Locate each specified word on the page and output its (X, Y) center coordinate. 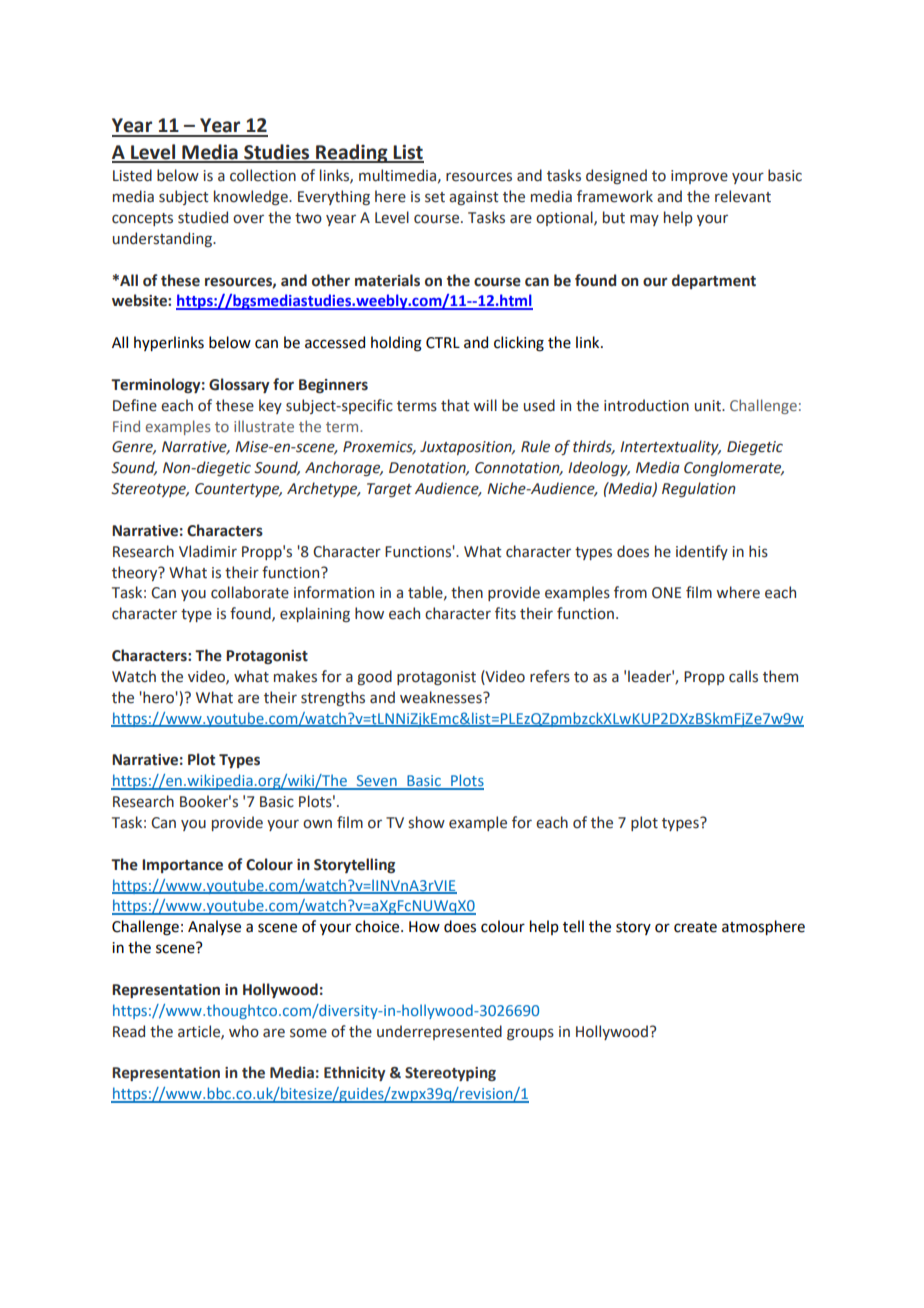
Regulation (699, 489)
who (244, 1031)
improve (699, 177)
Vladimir (208, 551)
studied (203, 217)
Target (389, 490)
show (426, 822)
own (317, 824)
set (435, 197)
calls (743, 676)
